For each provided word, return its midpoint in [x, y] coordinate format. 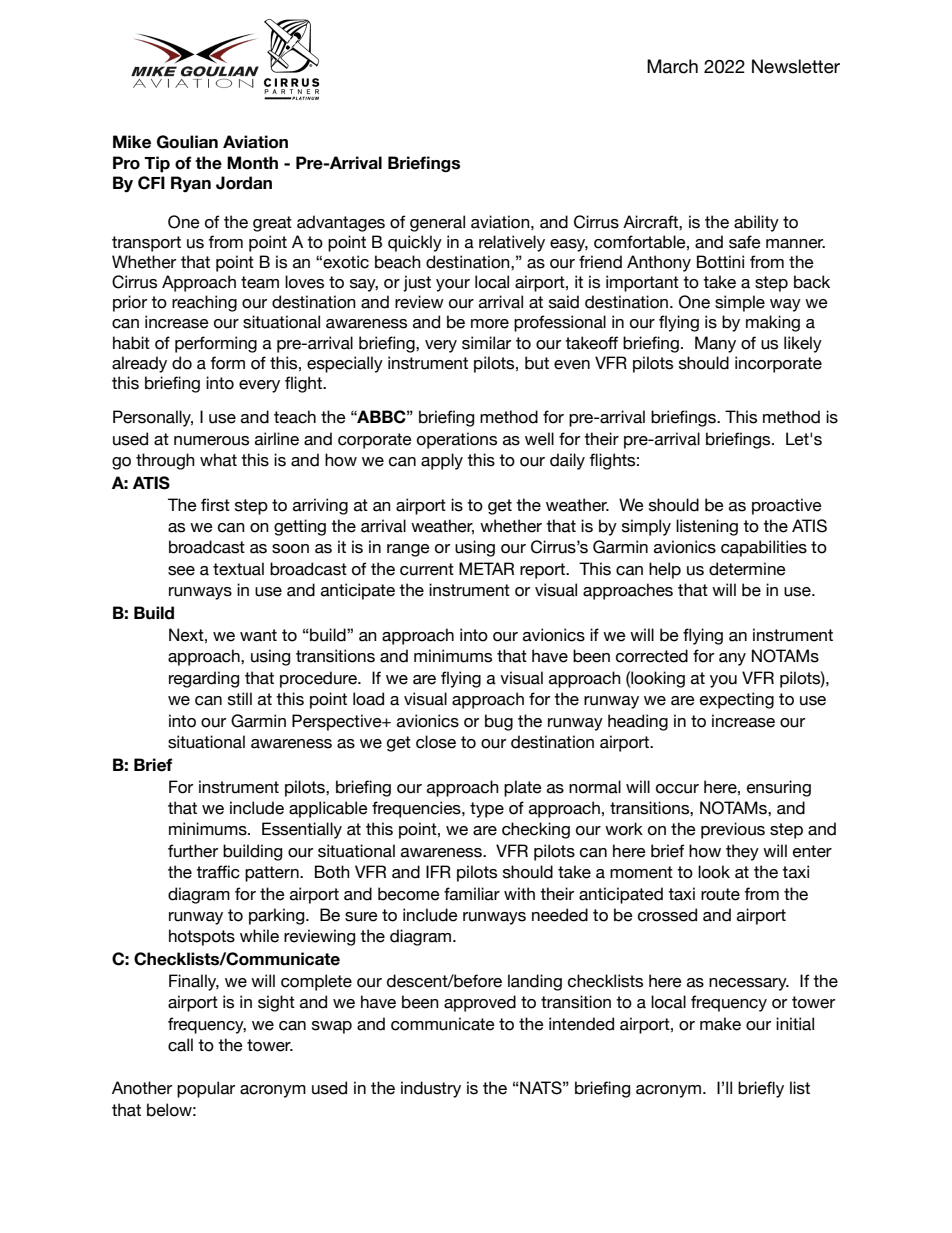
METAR [486, 568]
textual [238, 569]
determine [747, 569]
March [672, 66]
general [437, 223]
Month [252, 163]
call [180, 1045]
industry [431, 1089]
